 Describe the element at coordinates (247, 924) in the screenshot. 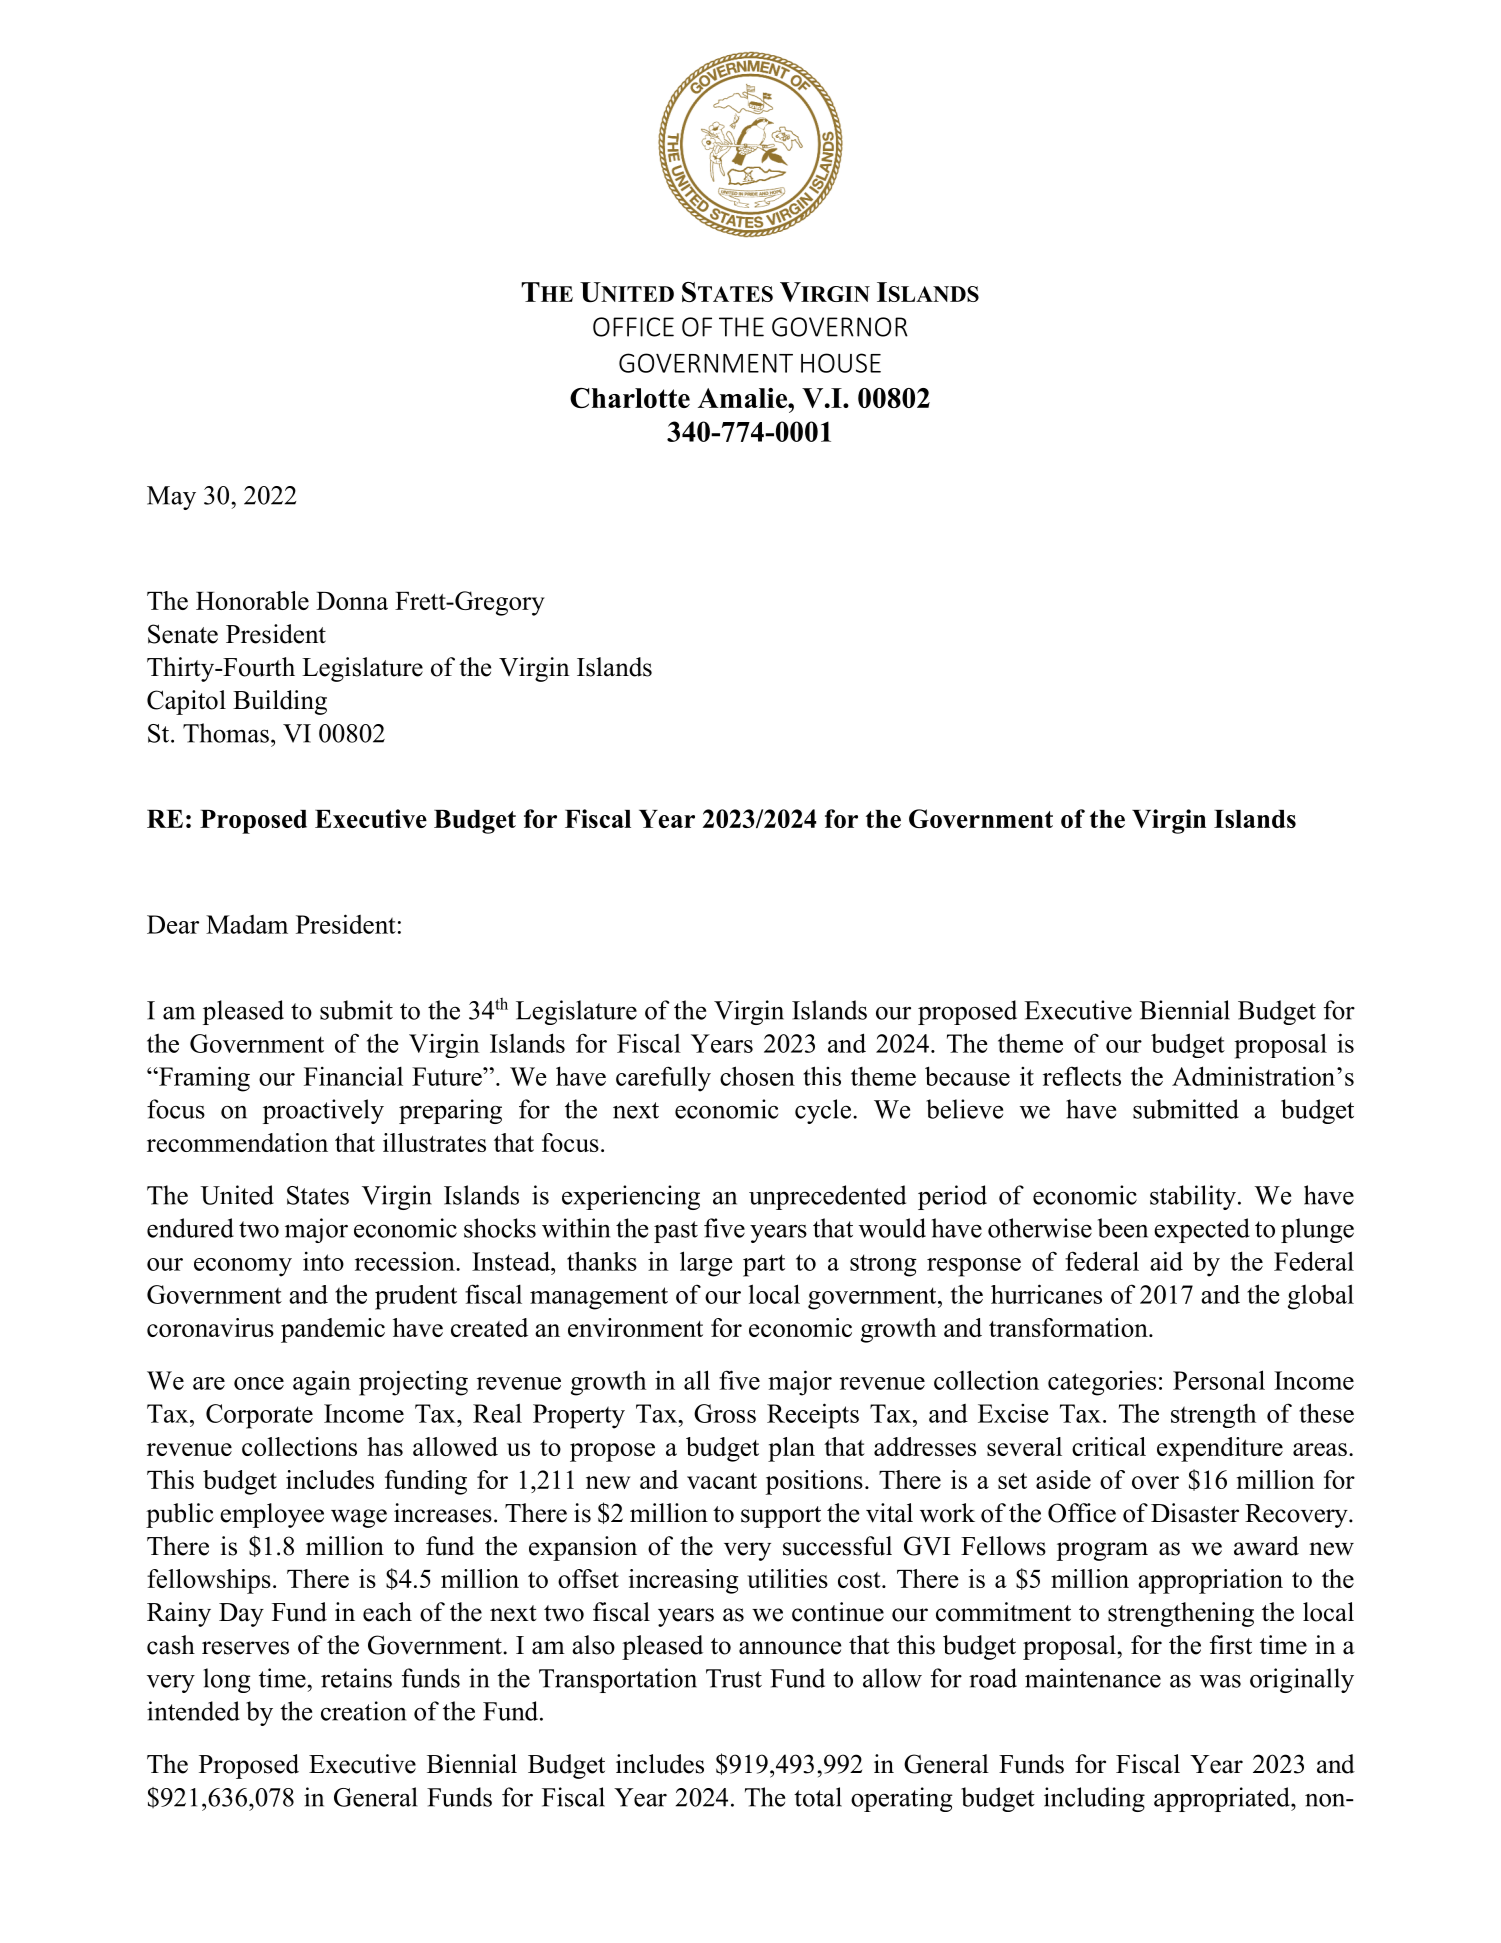

I see `Madam` at that location.
